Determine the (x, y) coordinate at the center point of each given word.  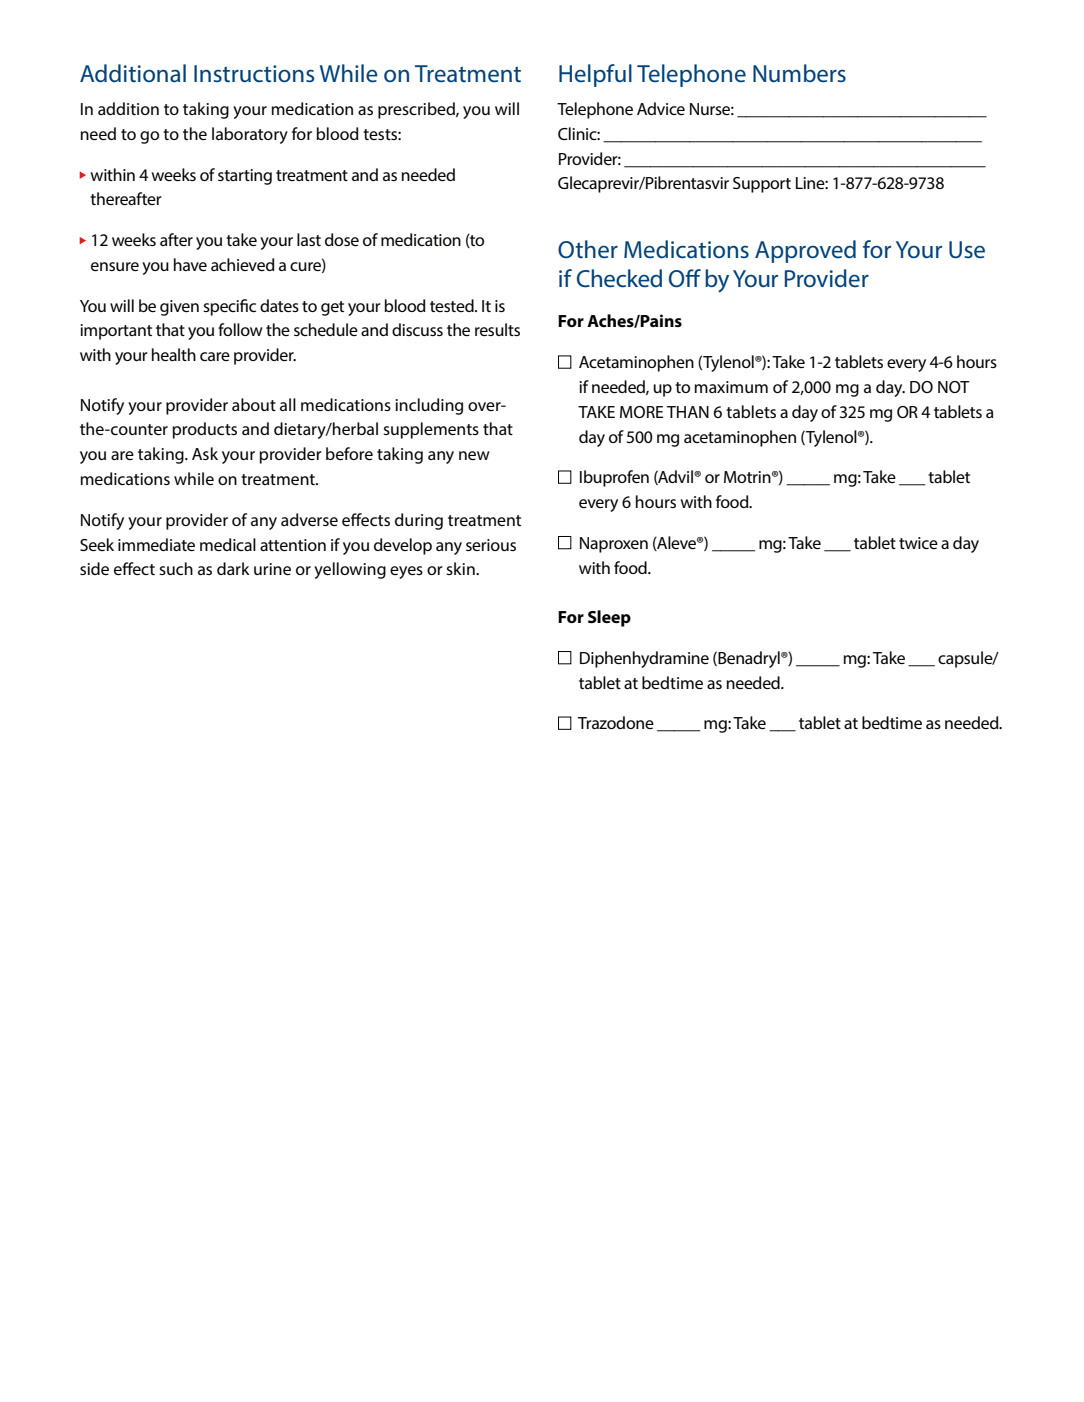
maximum (731, 387)
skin (461, 568)
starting (245, 177)
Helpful (595, 75)
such (176, 568)
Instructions (254, 74)
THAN (688, 412)
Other (588, 249)
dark (233, 568)
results (497, 329)
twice (918, 543)
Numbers (799, 73)
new (474, 455)
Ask (205, 453)
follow (240, 329)
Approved (805, 251)
